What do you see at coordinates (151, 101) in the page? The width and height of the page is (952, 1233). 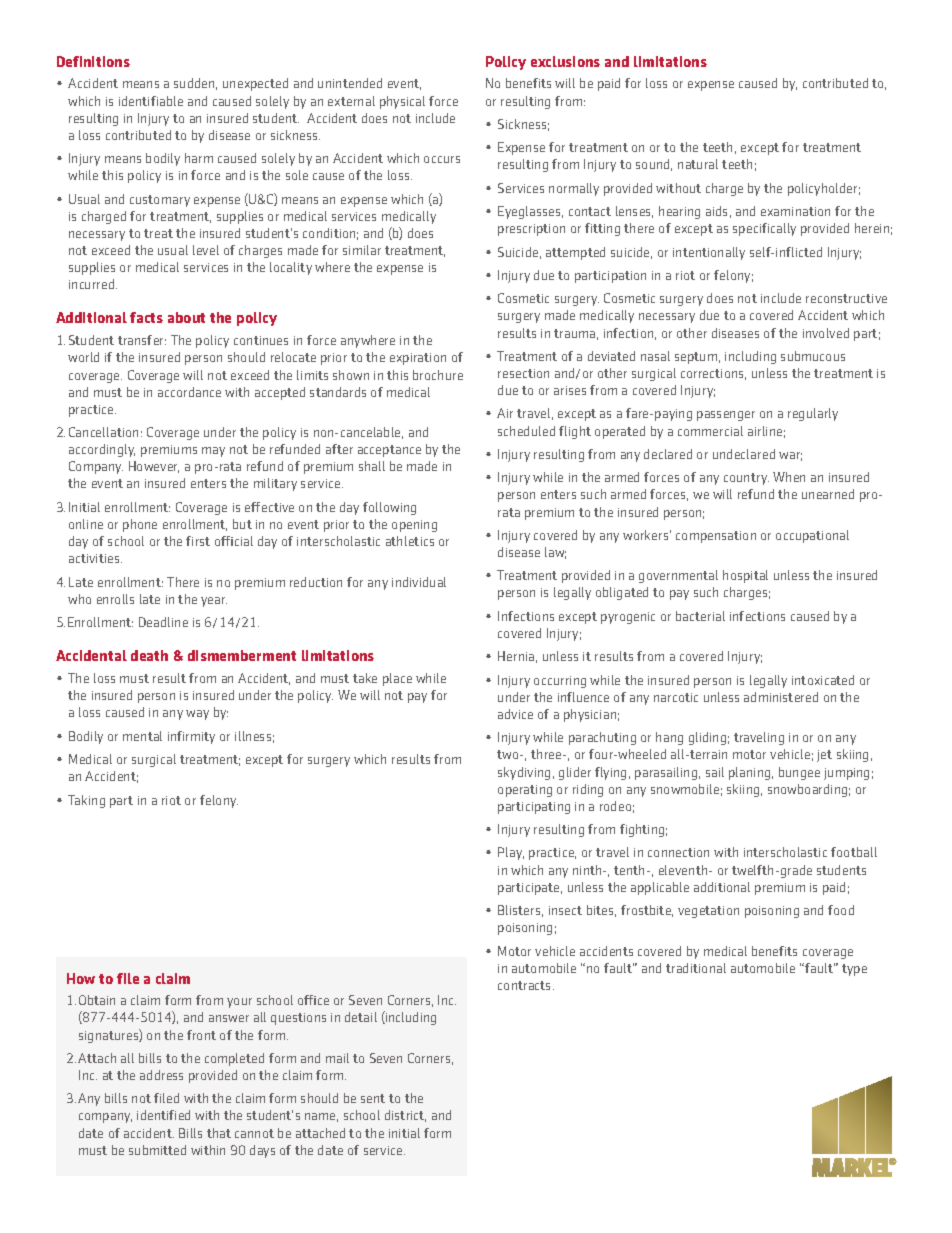 I see `identifiable` at bounding box center [151, 101].
